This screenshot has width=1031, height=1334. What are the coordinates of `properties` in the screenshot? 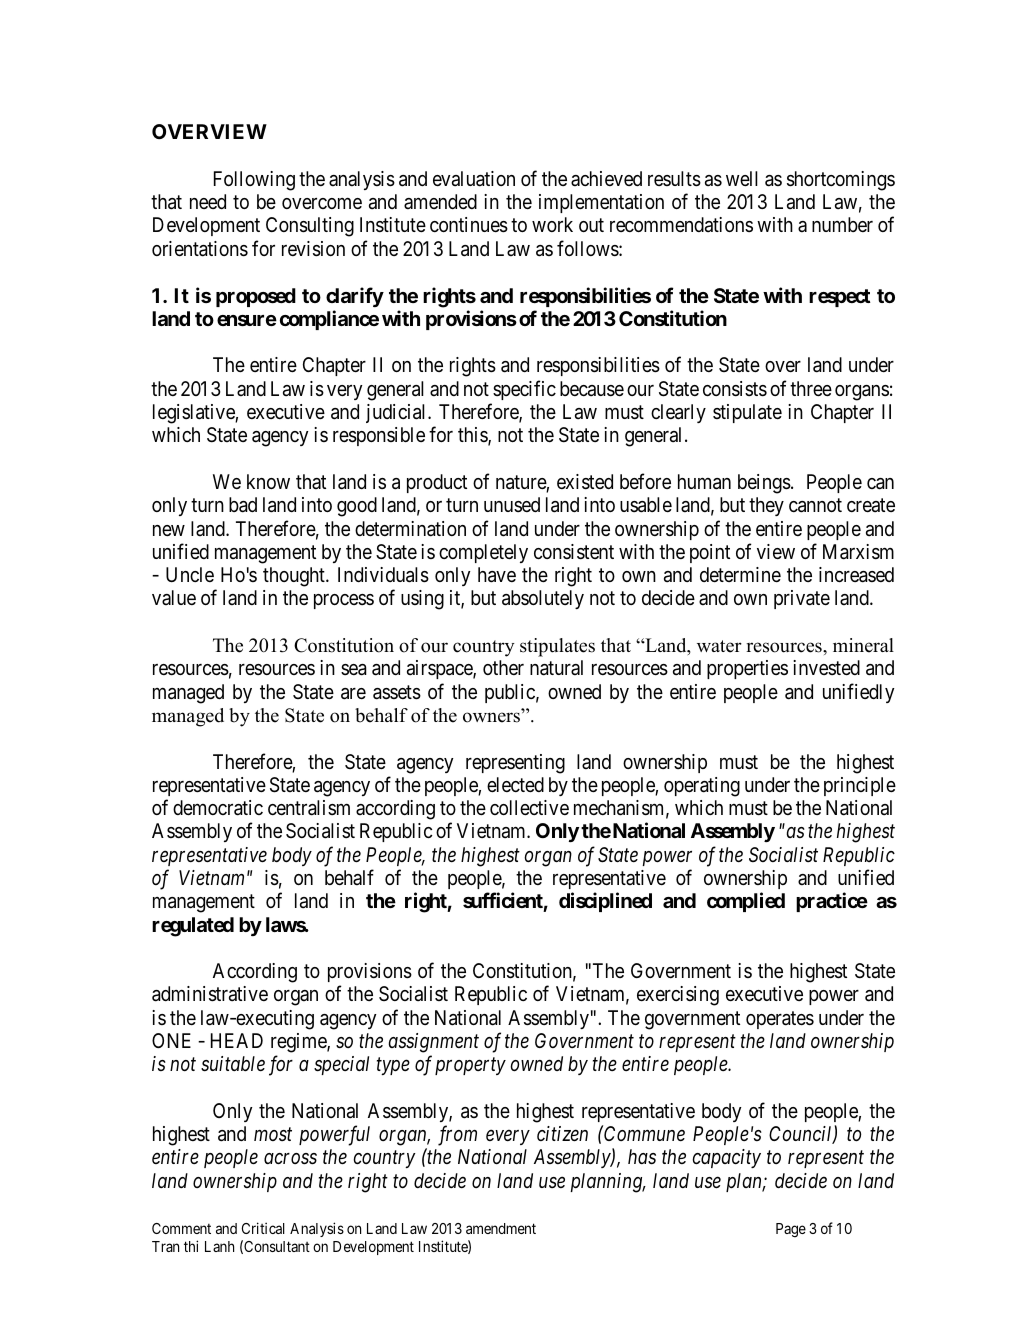 It's located at (747, 669).
